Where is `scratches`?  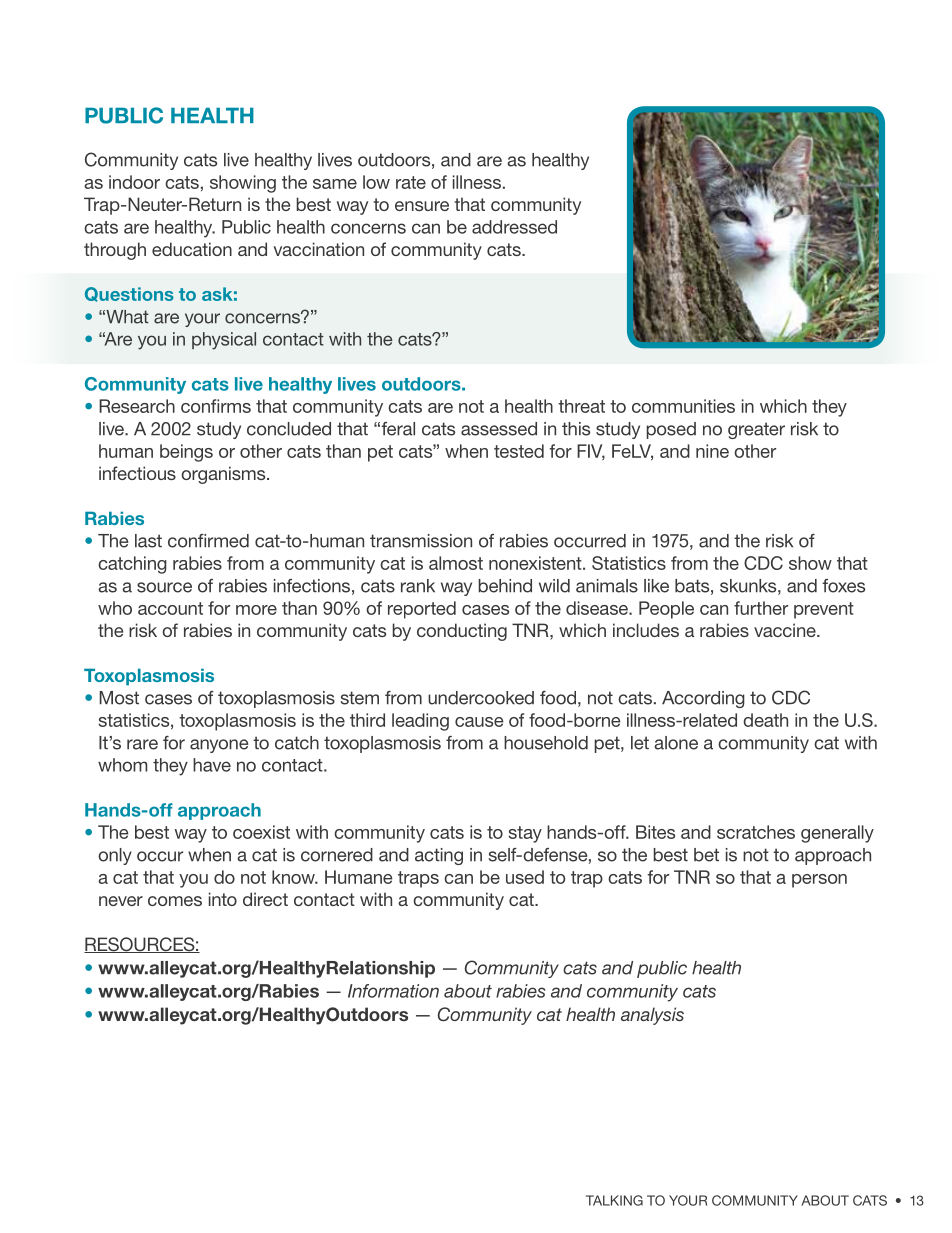
scratches is located at coordinates (756, 832).
